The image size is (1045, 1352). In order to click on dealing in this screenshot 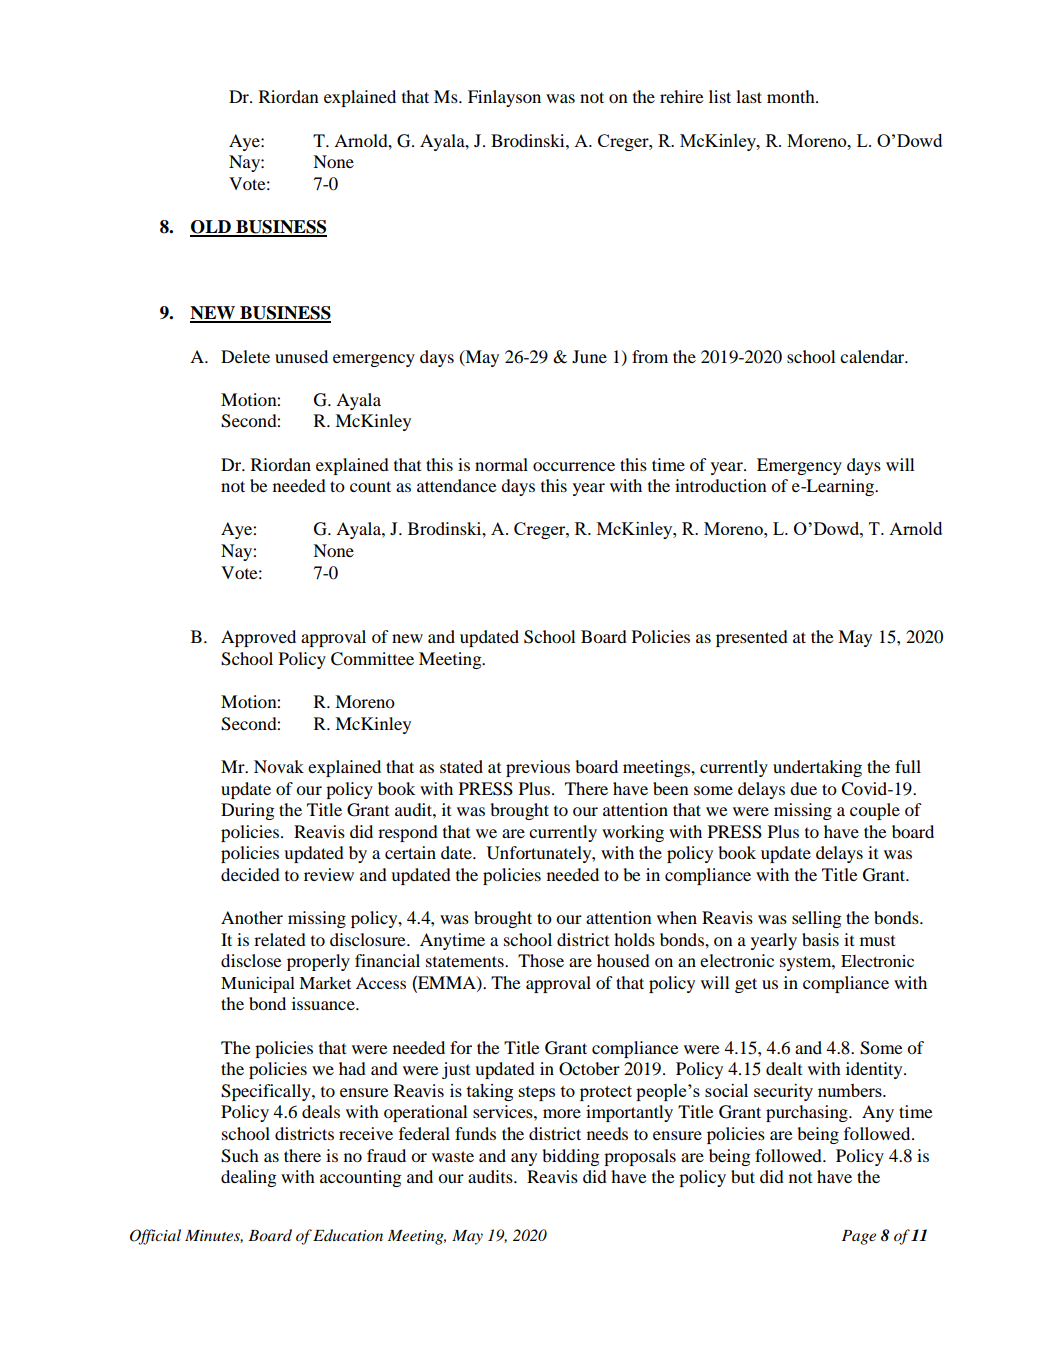, I will do `click(249, 1178)`.
